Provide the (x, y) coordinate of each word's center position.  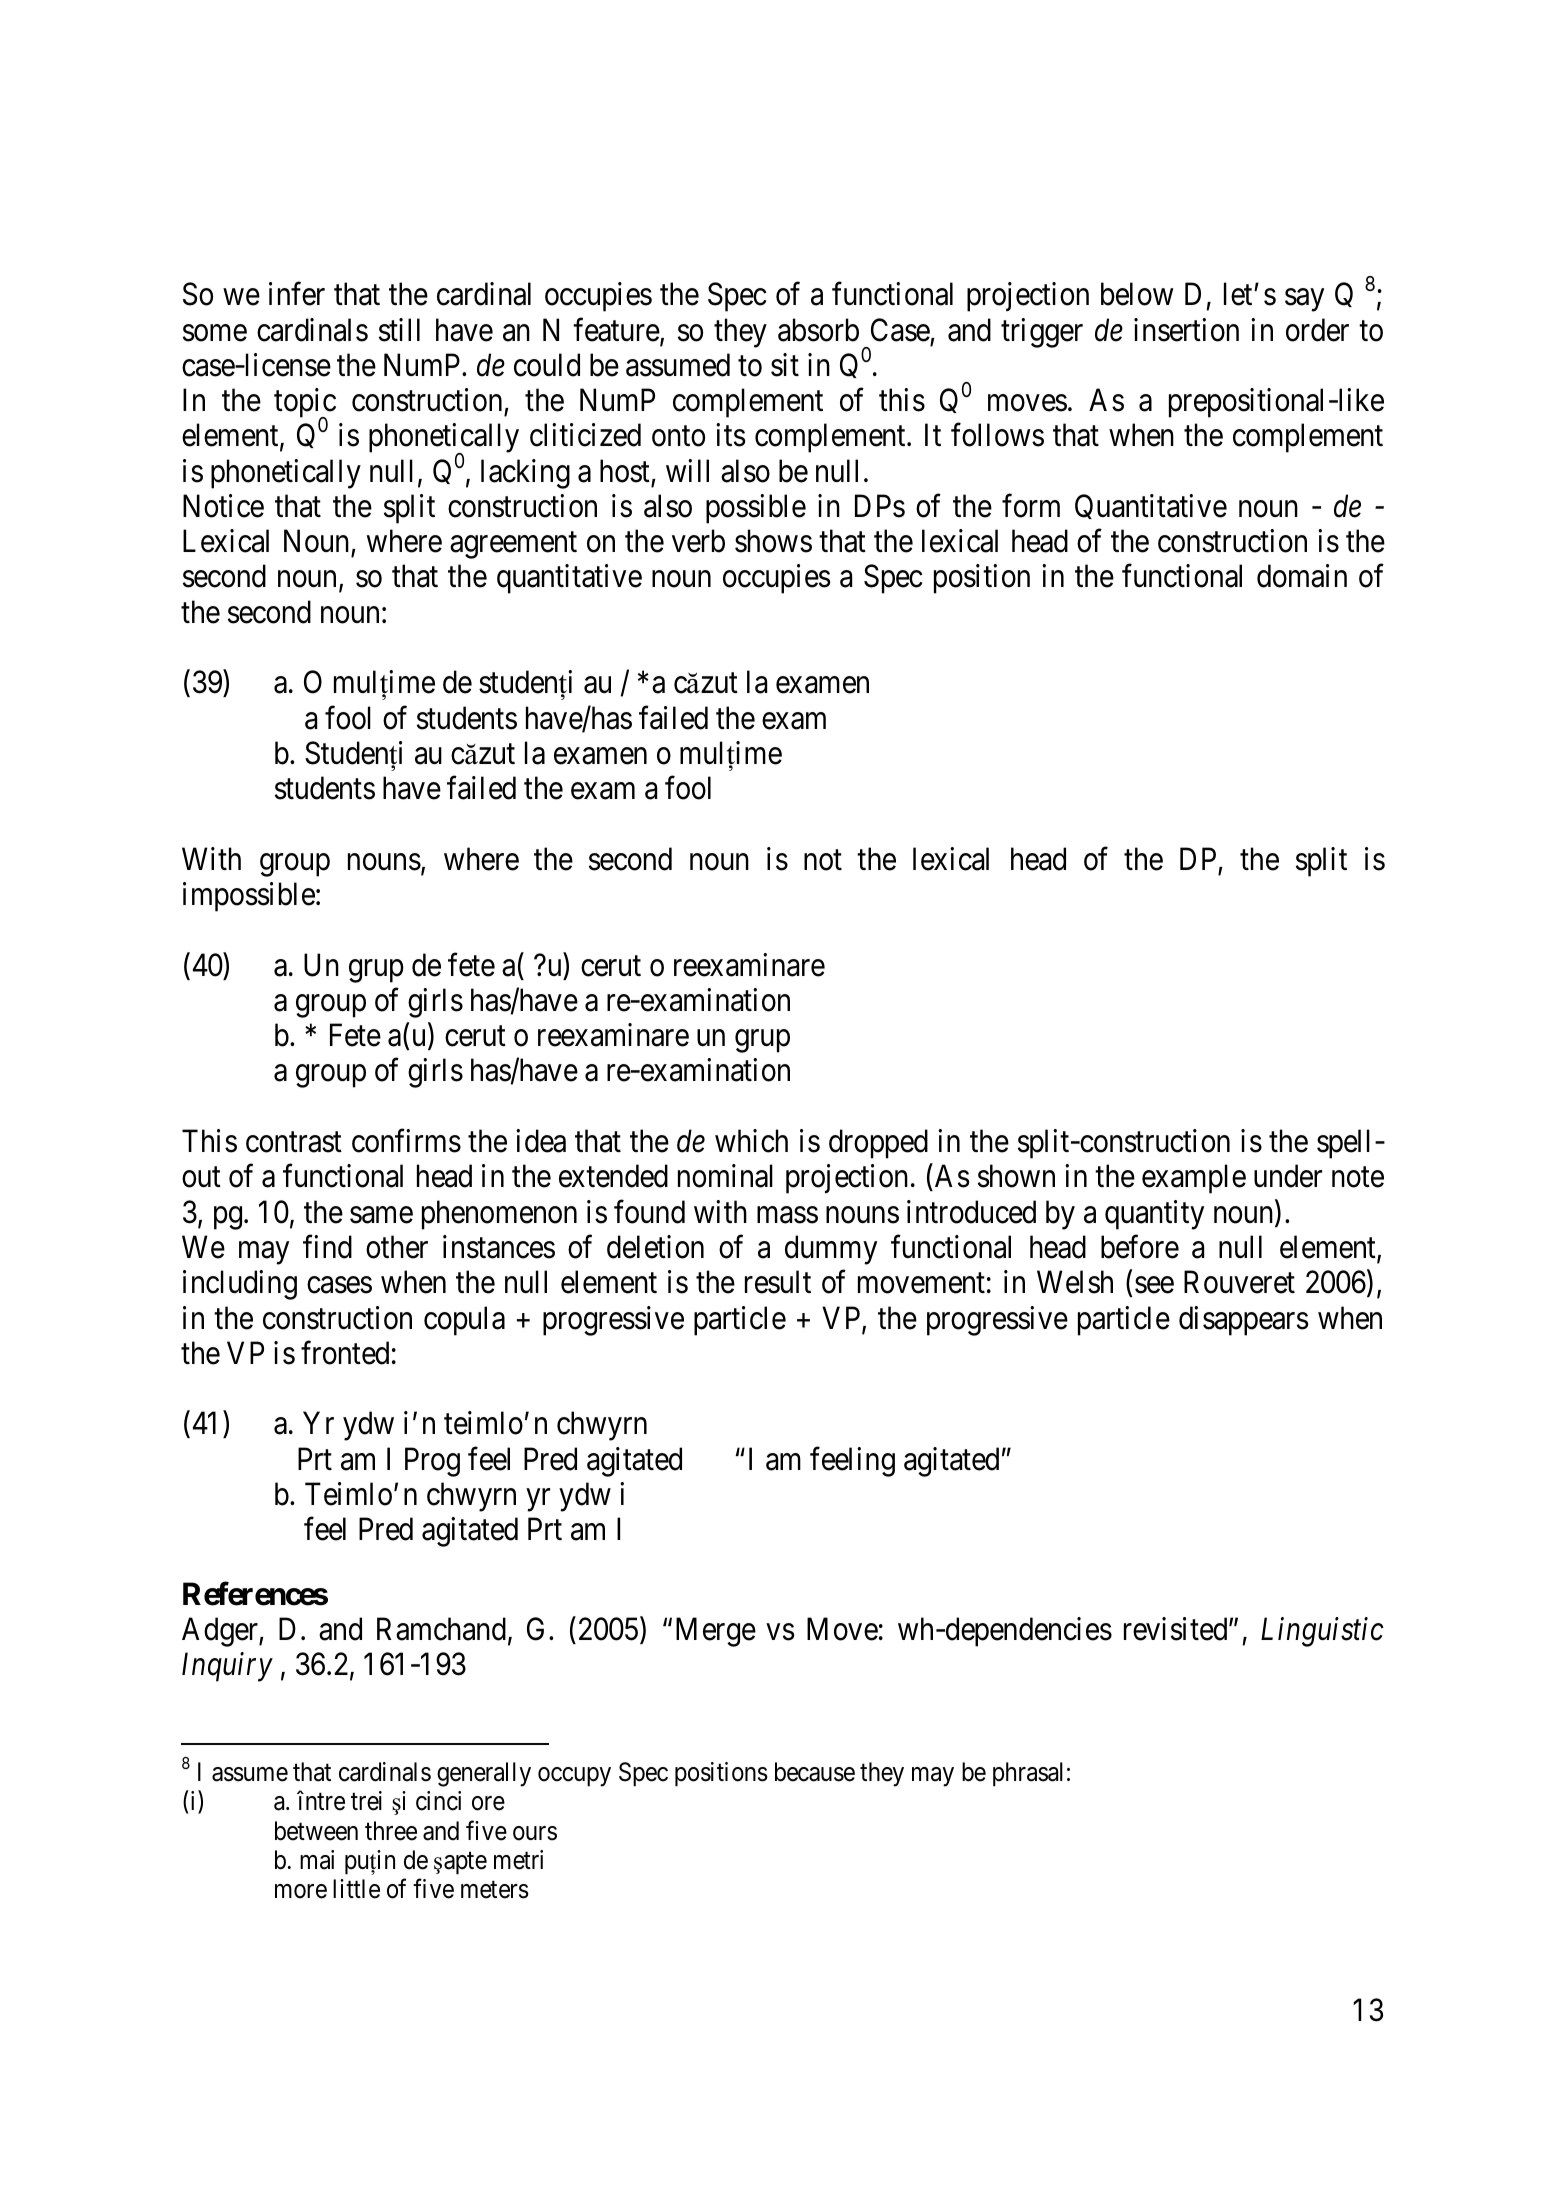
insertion (1186, 330)
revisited (1177, 1629)
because (815, 1772)
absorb (818, 330)
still (399, 330)
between (316, 1831)
